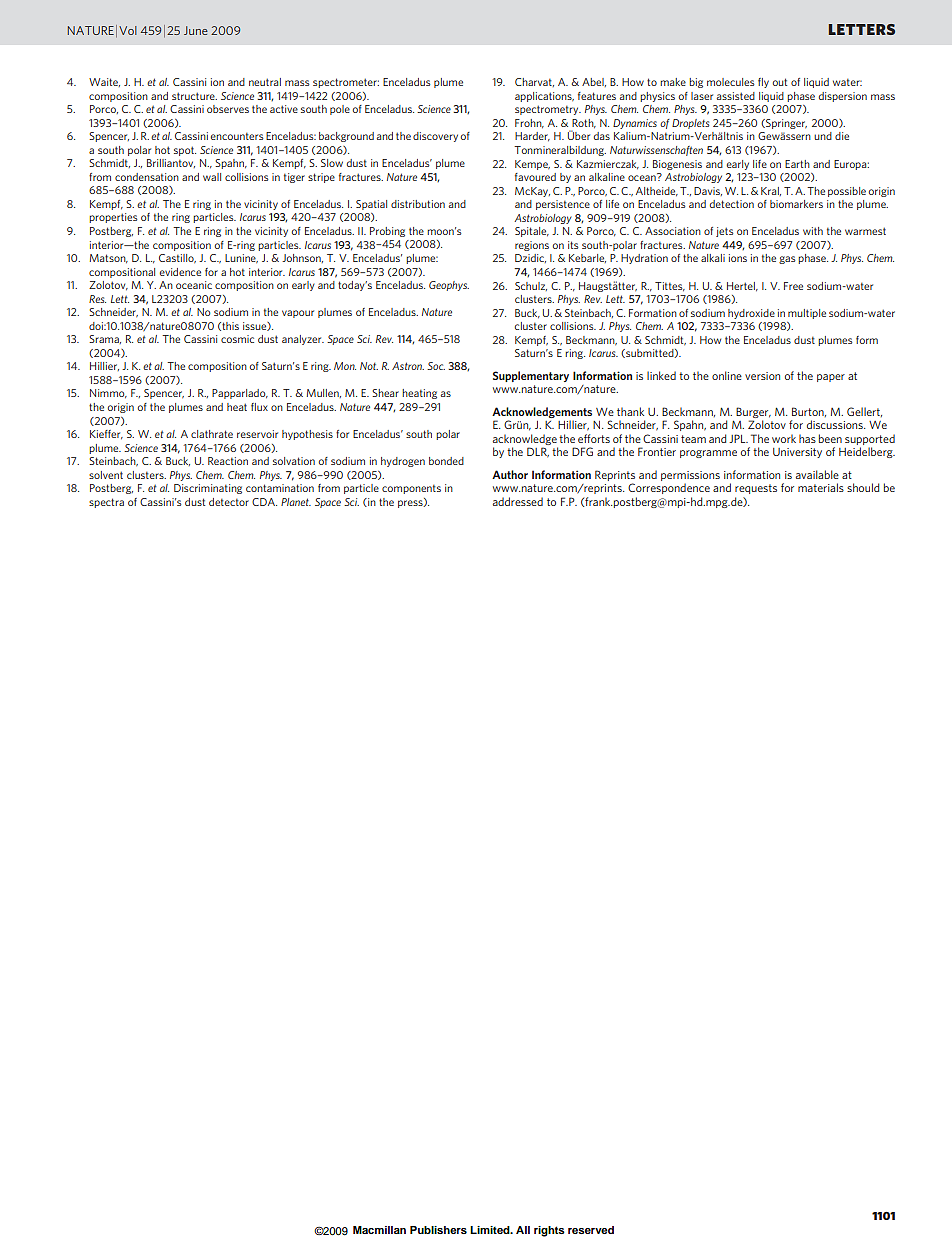 Image resolution: width=952 pixels, height=1251 pixels. I want to click on Macmillan, so click(379, 1230).
